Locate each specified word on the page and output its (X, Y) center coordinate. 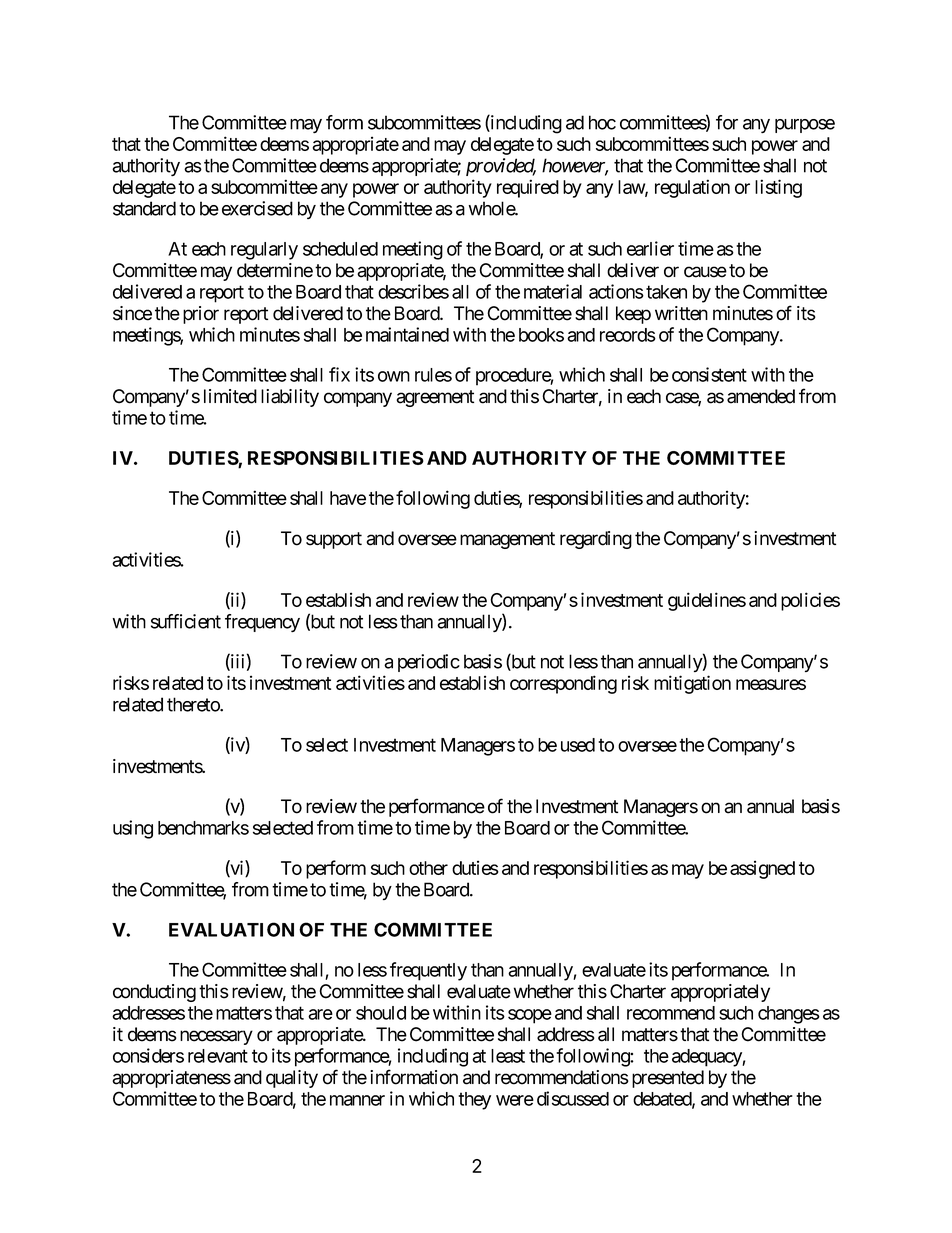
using (133, 829)
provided (501, 167)
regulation (692, 188)
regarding (596, 540)
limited (230, 396)
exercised (257, 208)
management (507, 540)
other (428, 868)
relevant (218, 1056)
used (578, 745)
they (474, 1101)
